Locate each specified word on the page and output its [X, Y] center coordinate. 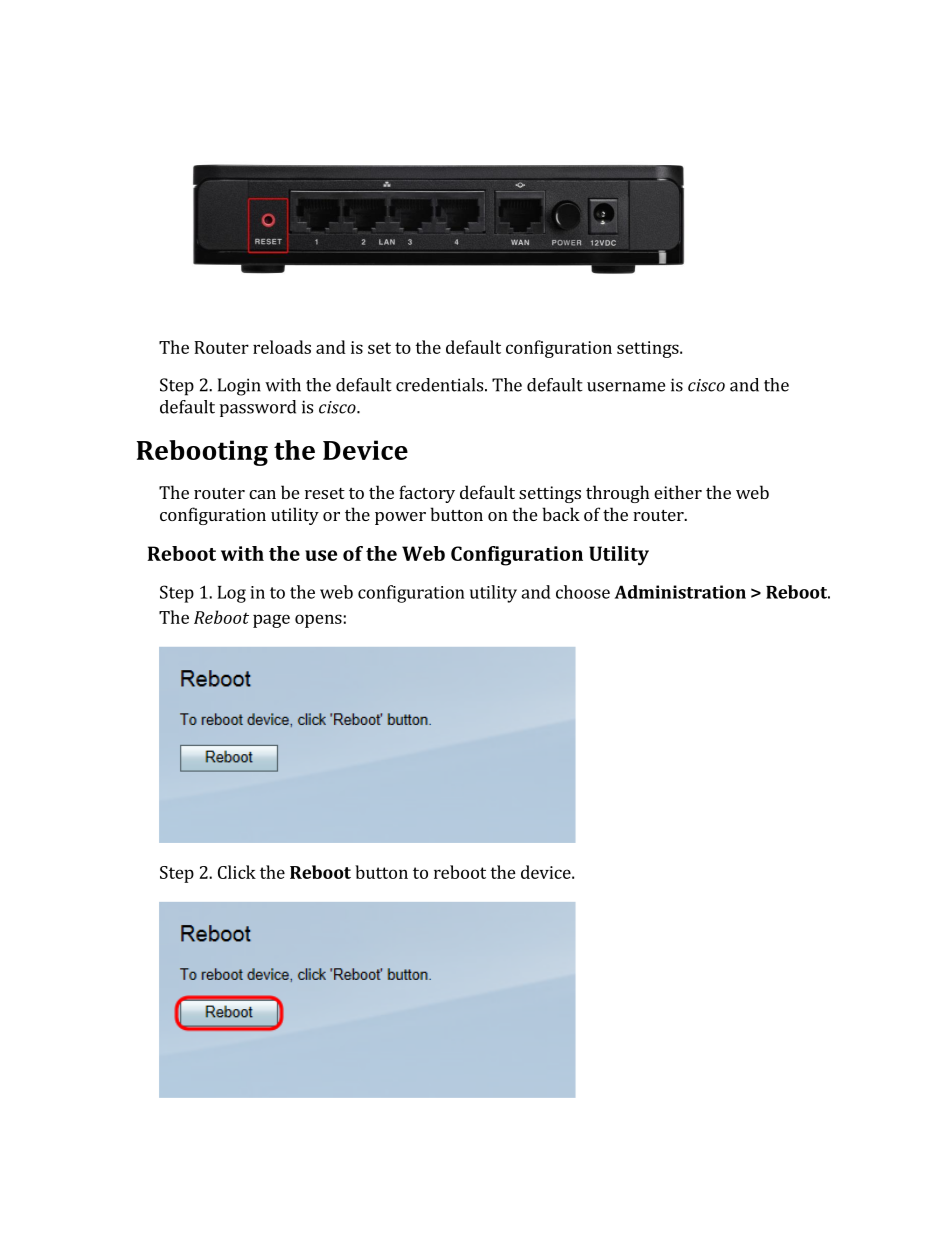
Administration [680, 592]
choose [583, 592]
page [271, 621]
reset [325, 493]
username [626, 387]
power [400, 518]
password [258, 408]
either [678, 492]
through [617, 494]
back [561, 514]
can [262, 494]
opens [318, 621]
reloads [282, 347]
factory [427, 494]
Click [237, 872]
